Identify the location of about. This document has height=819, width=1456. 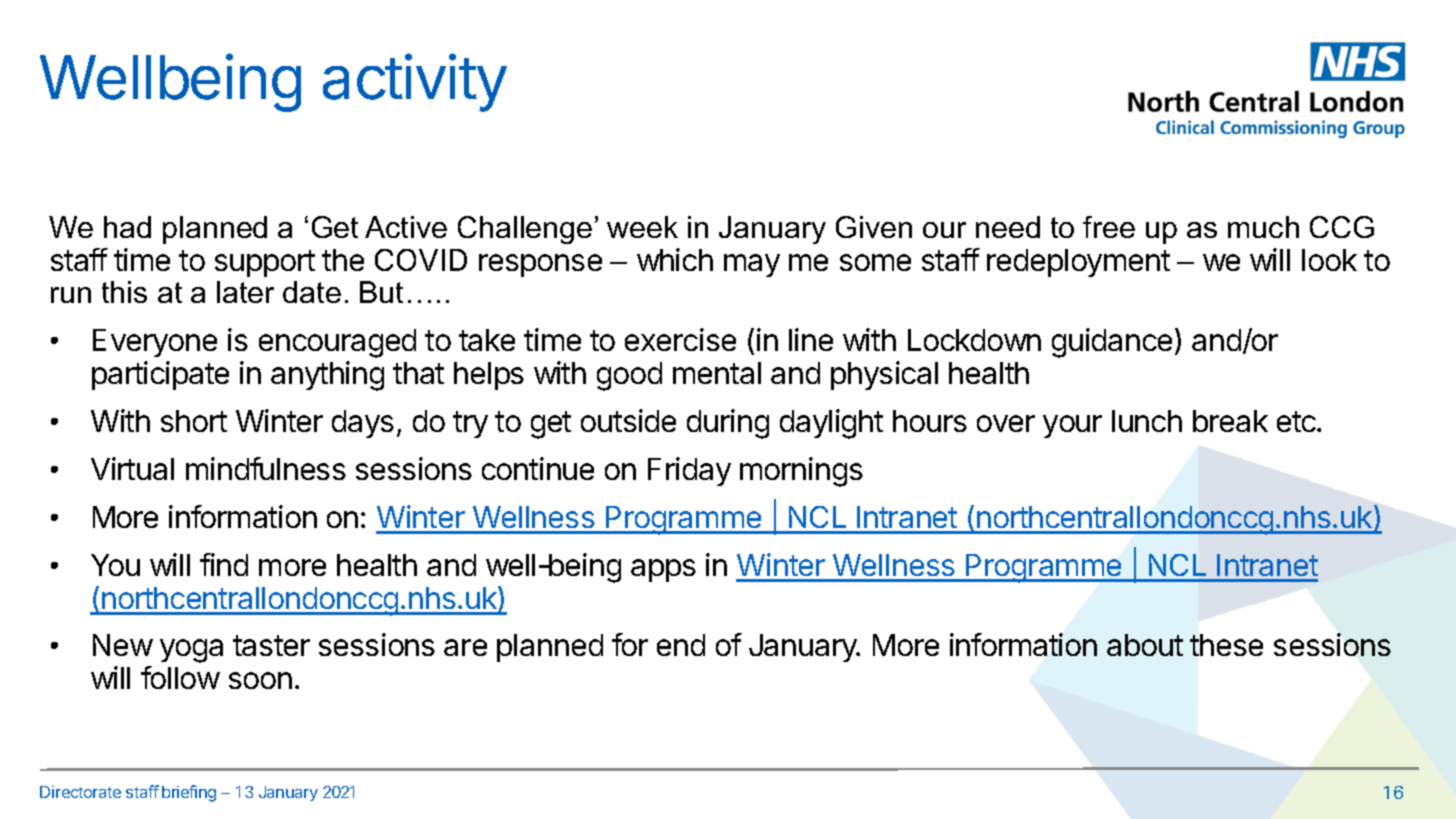
(1145, 645).
